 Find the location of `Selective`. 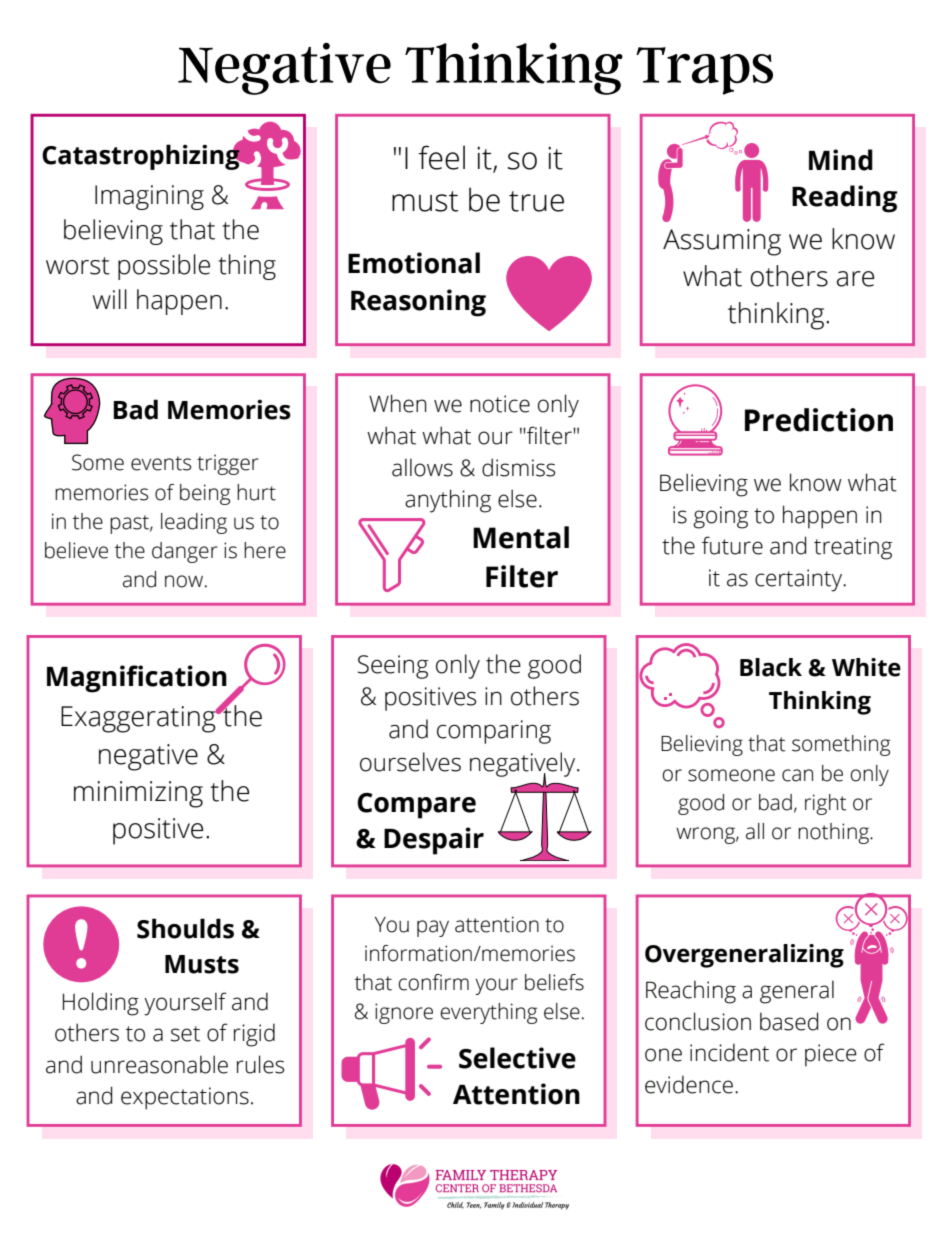

Selective is located at coordinates (517, 1058).
